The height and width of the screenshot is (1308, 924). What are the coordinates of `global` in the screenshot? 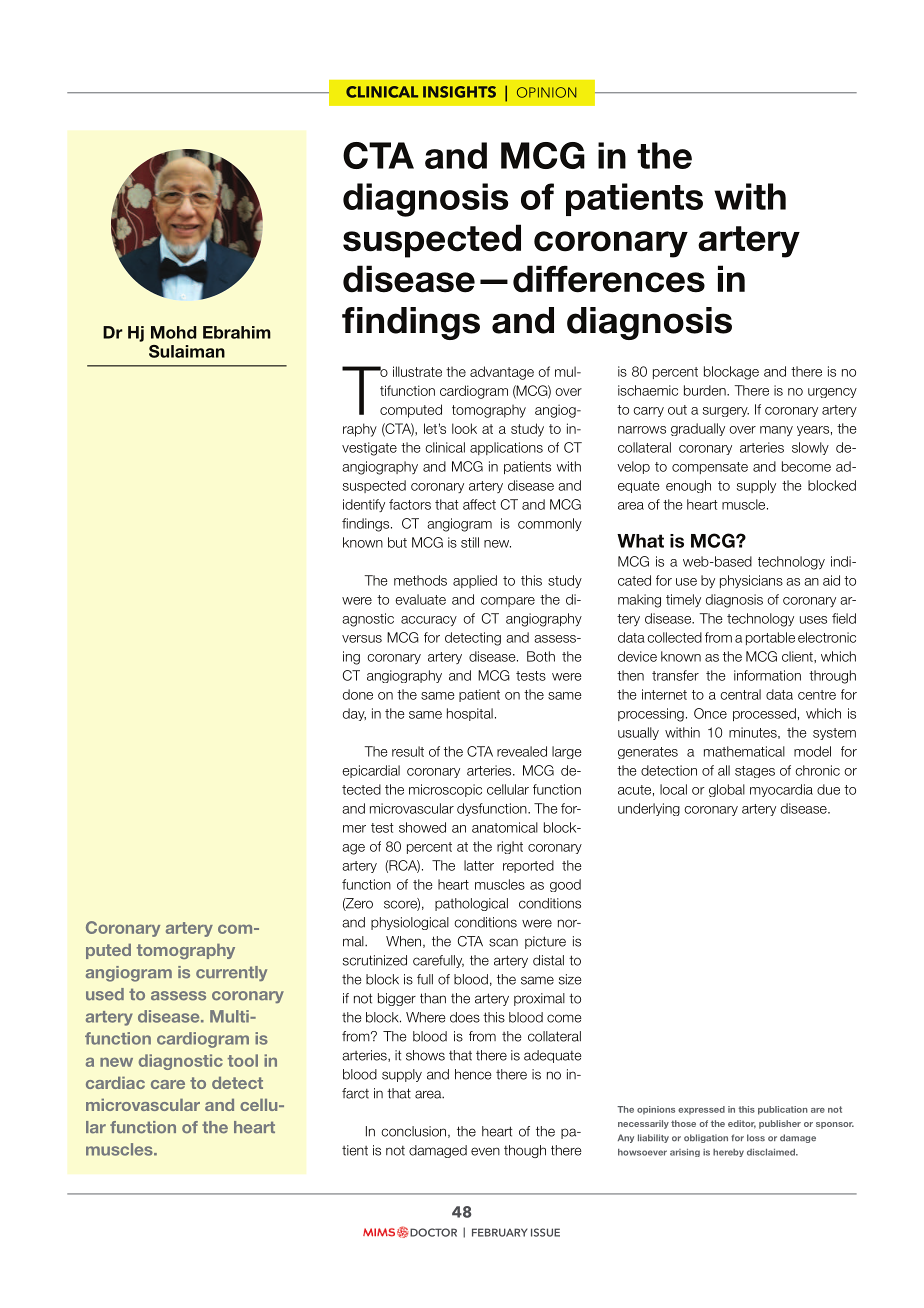 It's located at (727, 790).
